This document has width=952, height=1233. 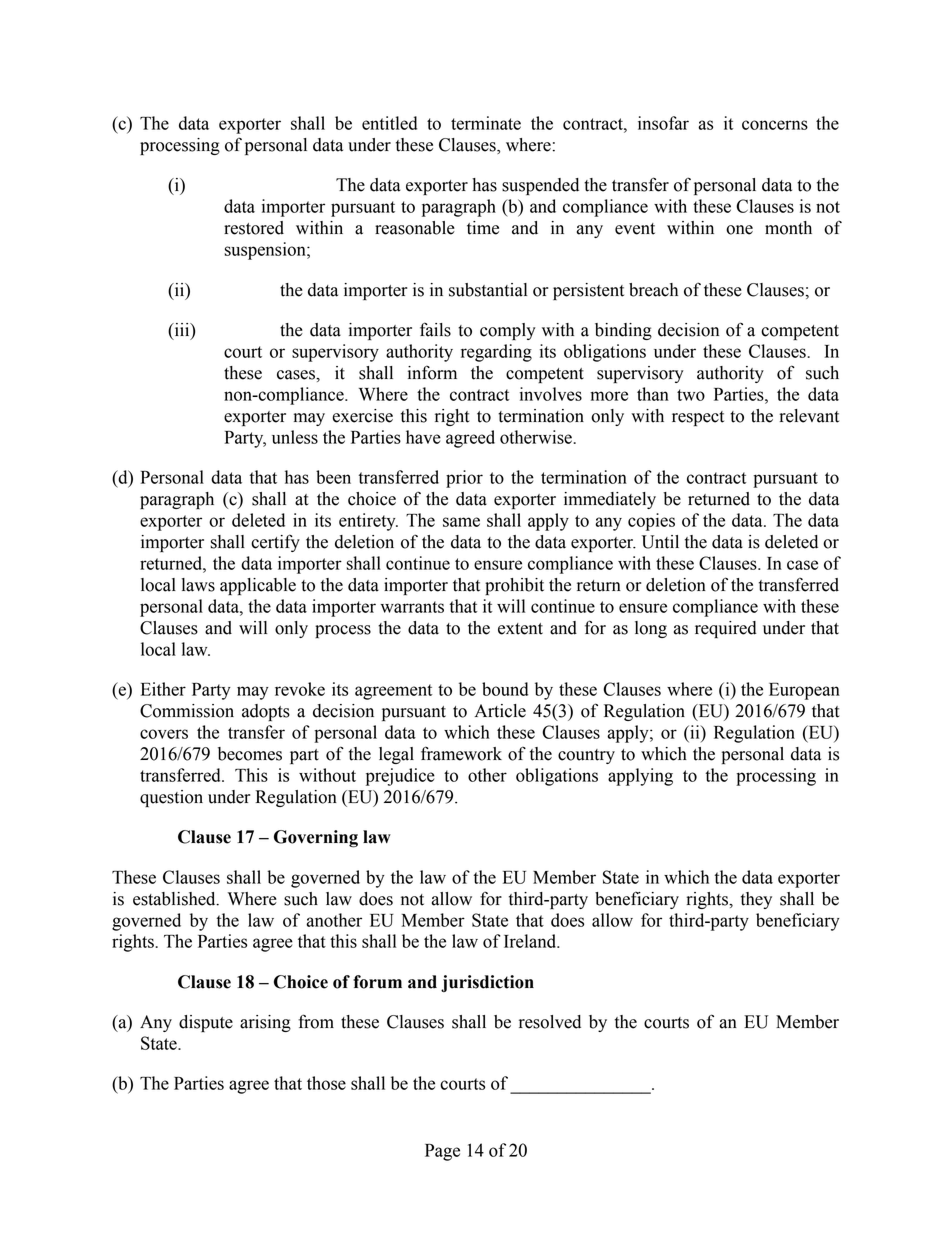 What do you see at coordinates (726, 629) in the document?
I see `required` at bounding box center [726, 629].
